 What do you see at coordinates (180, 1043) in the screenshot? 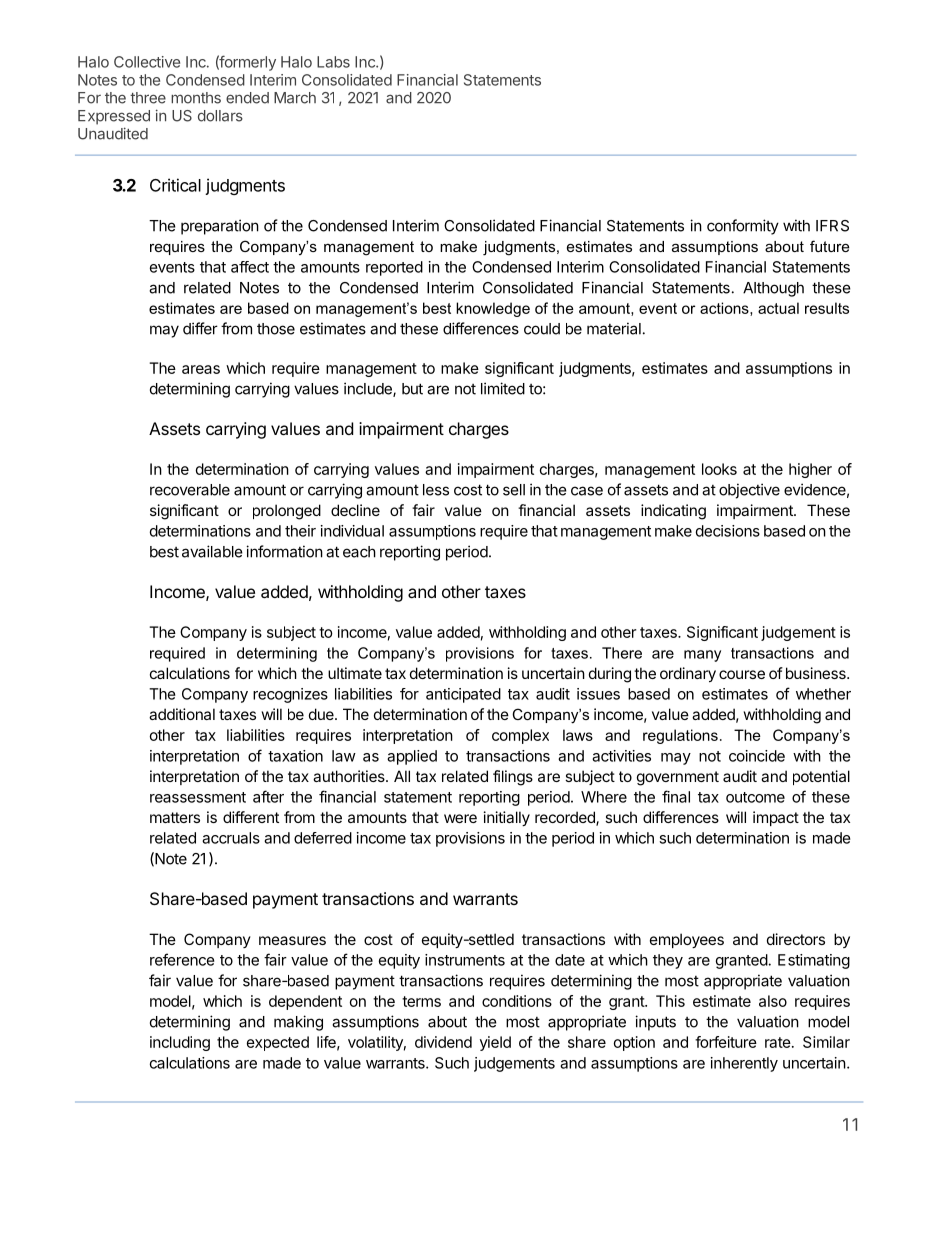
I see `including` at bounding box center [180, 1043].
